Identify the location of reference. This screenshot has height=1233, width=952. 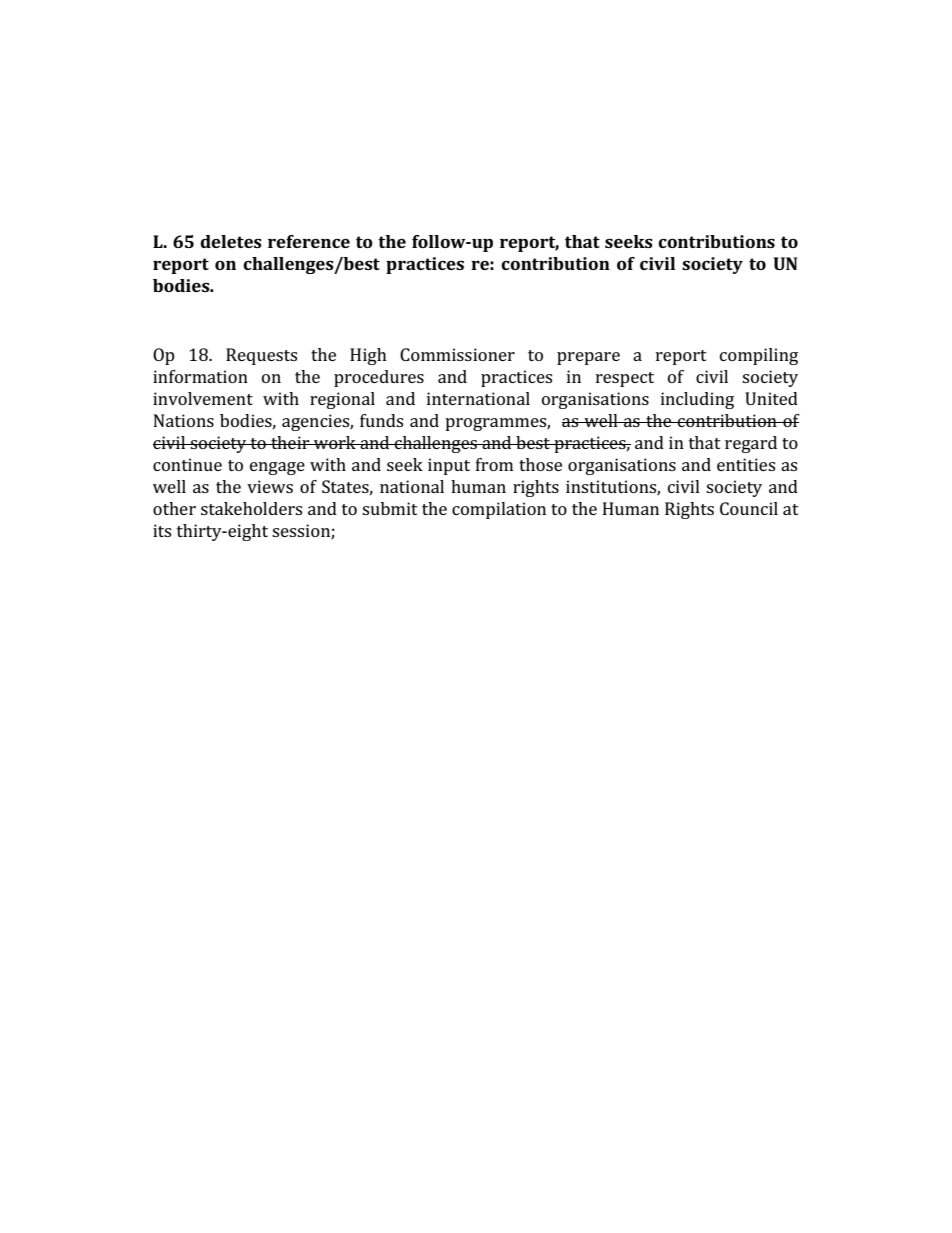
(309, 241).
